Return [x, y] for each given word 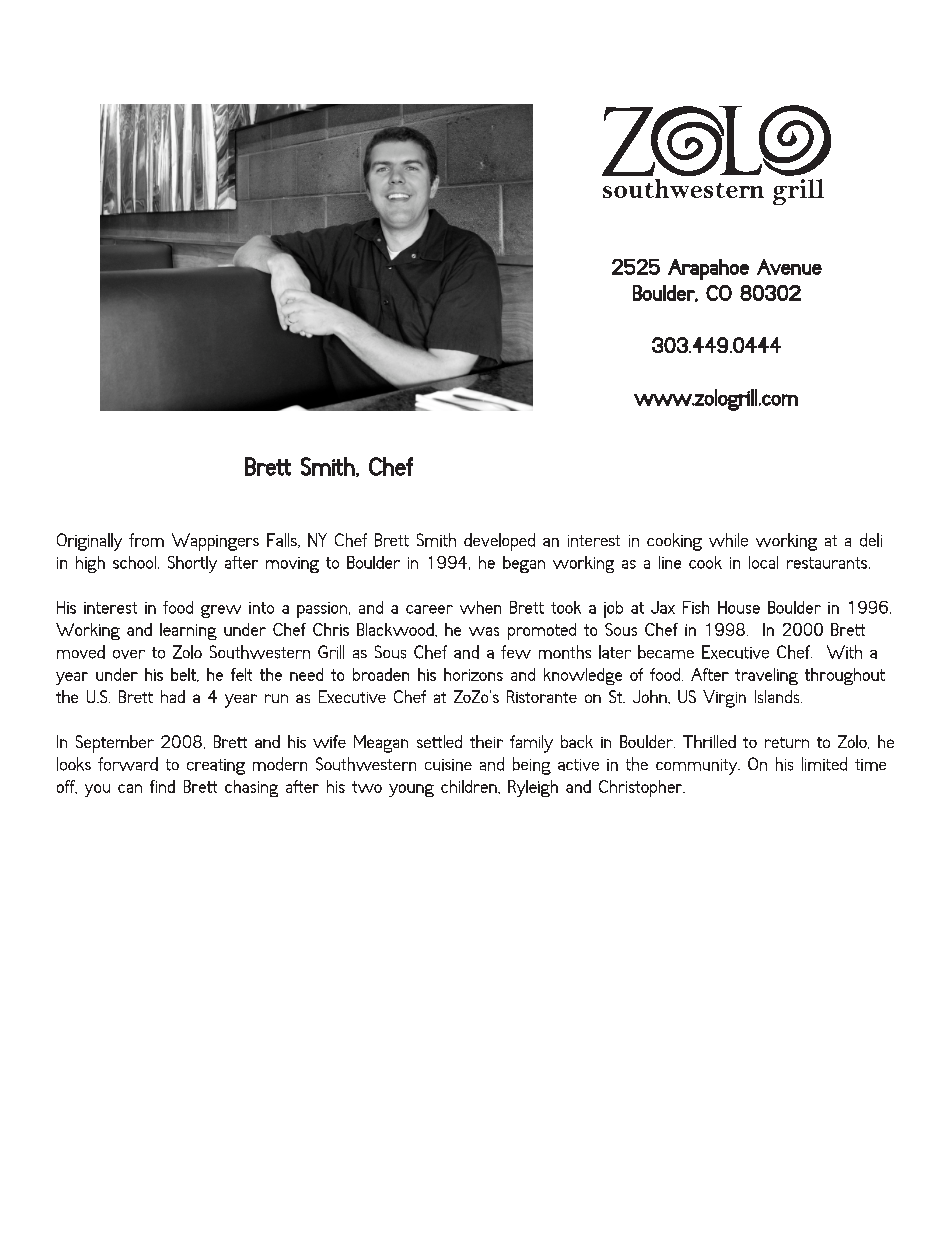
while [728, 540]
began [524, 564]
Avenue [789, 267]
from [146, 540]
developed [499, 542]
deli [871, 540]
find [162, 786]
